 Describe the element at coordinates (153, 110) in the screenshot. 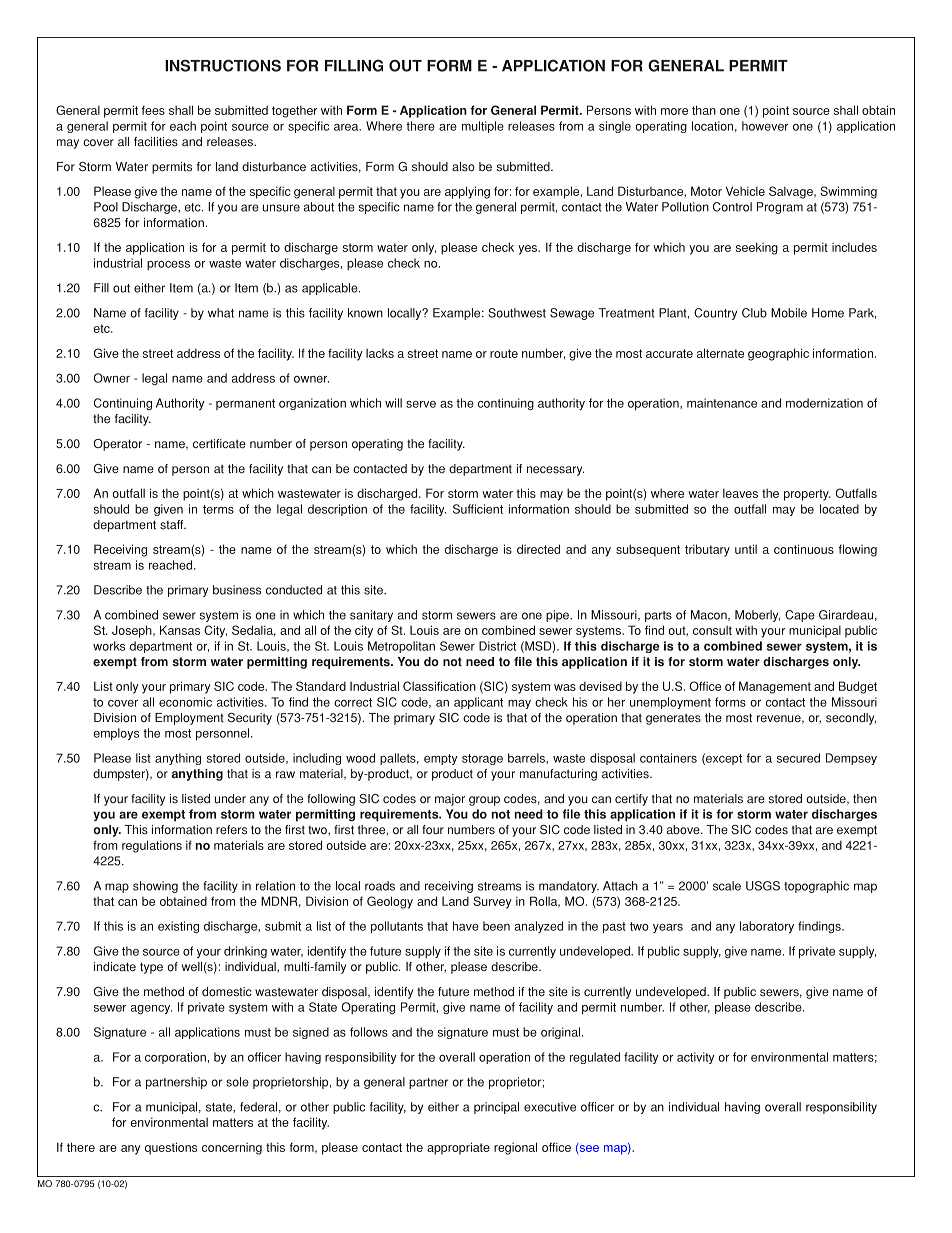

I see `fees` at that location.
